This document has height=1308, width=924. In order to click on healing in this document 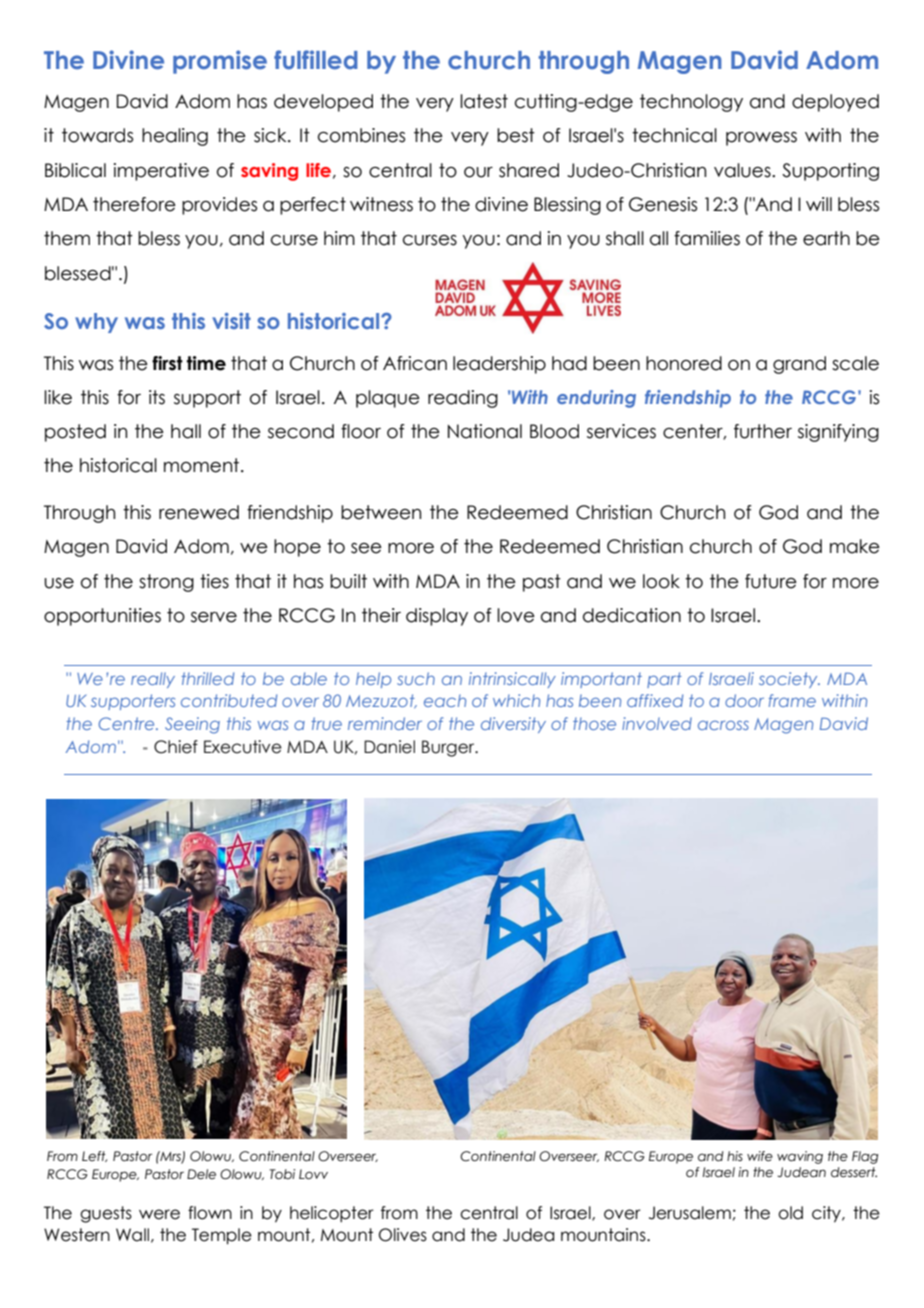, I will do `click(175, 137)`.
